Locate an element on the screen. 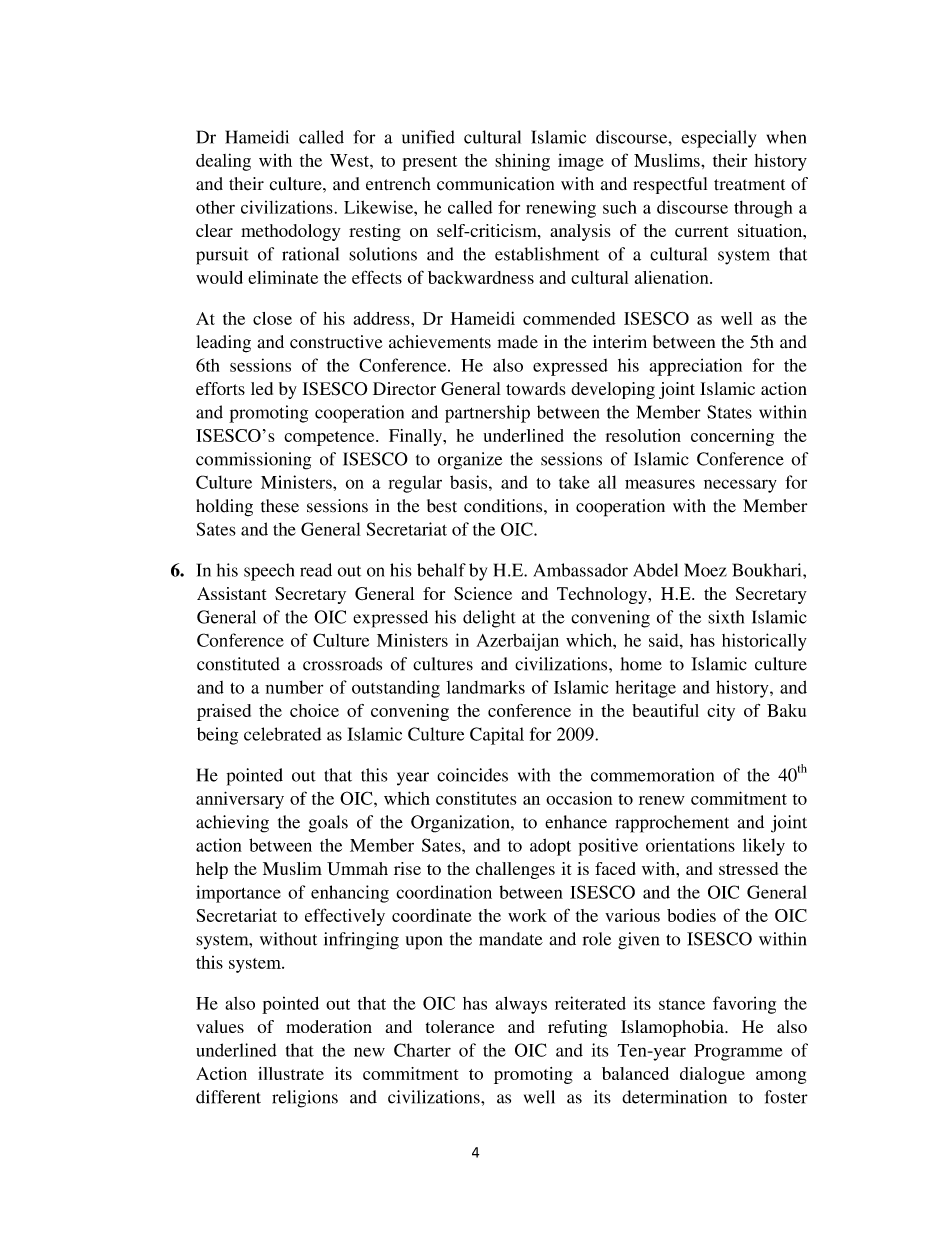 The height and width of the screenshot is (1233, 952). speech is located at coordinates (269, 572).
